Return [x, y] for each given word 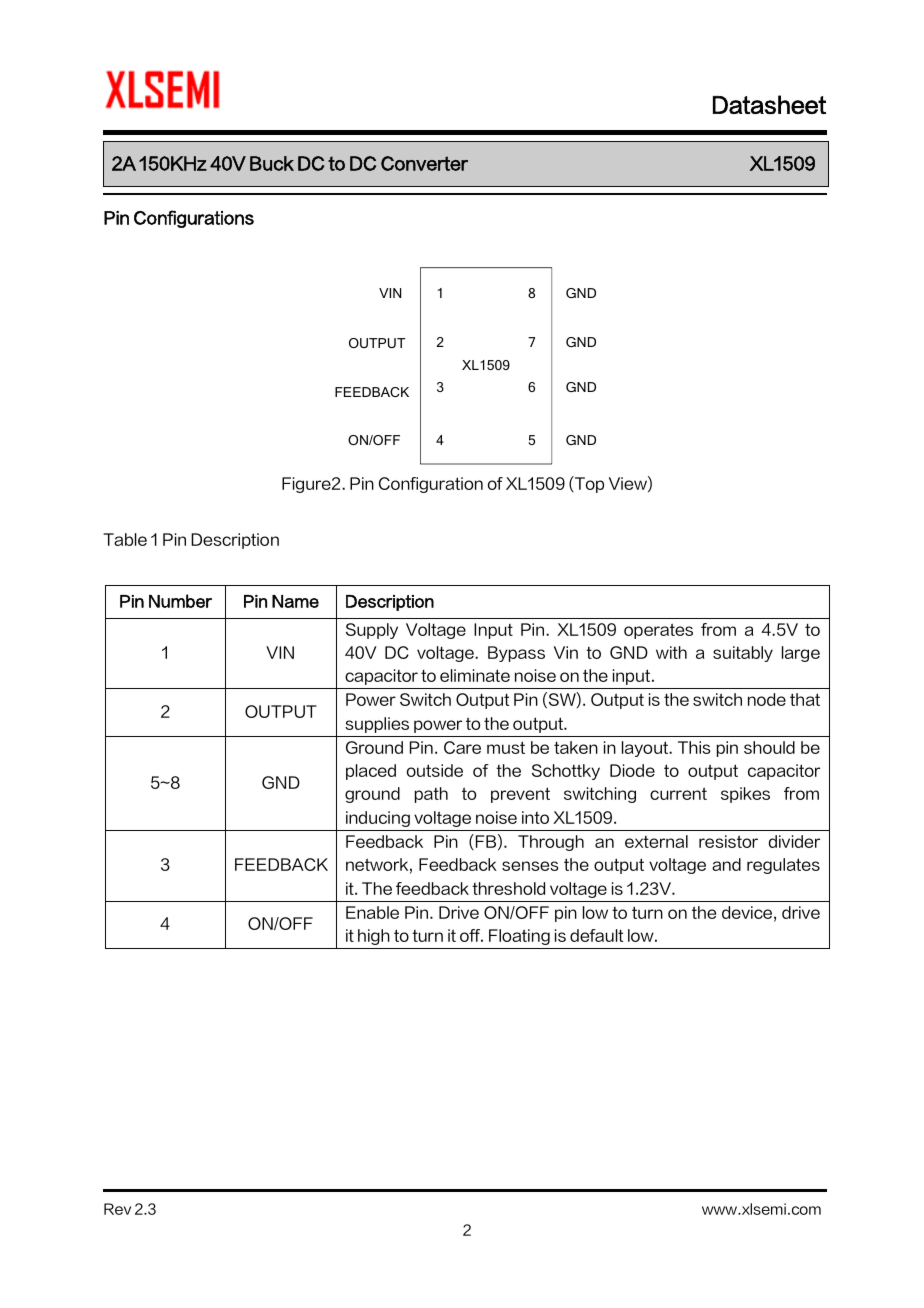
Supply [372, 631]
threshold [508, 888]
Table [125, 539]
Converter [424, 163]
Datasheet [769, 104]
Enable [372, 912]
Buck [272, 163]
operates [658, 631]
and [726, 864]
